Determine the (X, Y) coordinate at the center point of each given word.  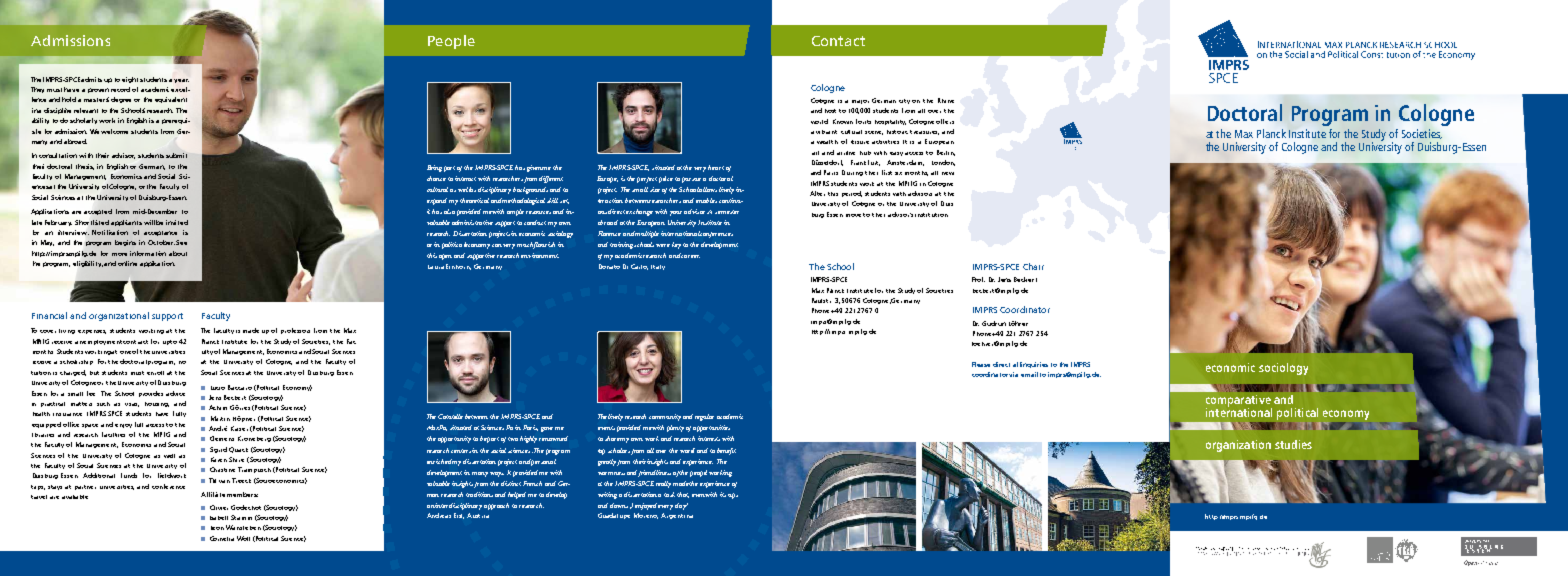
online (127, 263)
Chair (1033, 266)
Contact (838, 41)
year (181, 81)
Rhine (946, 100)
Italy (658, 267)
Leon (217, 528)
